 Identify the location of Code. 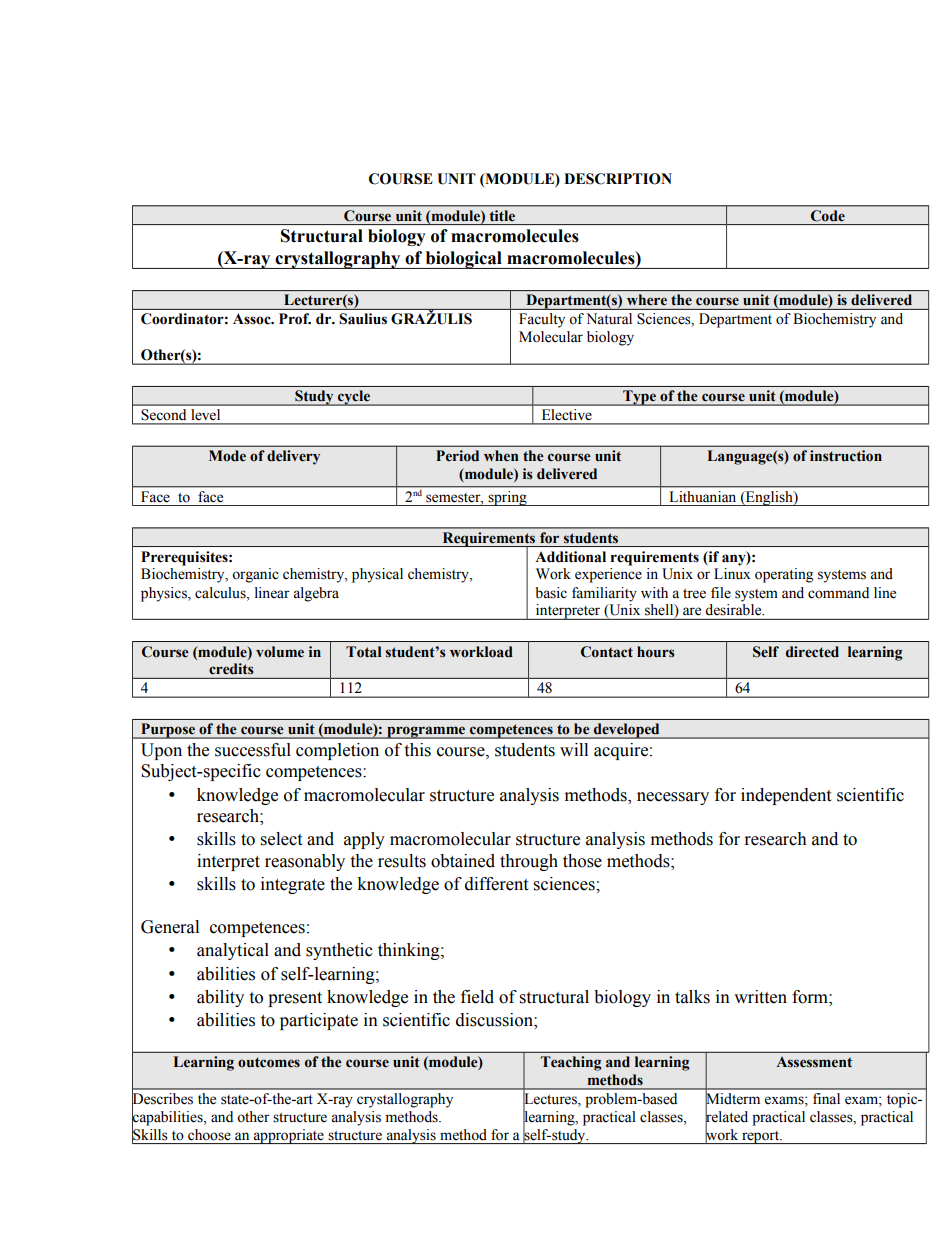
(828, 215).
